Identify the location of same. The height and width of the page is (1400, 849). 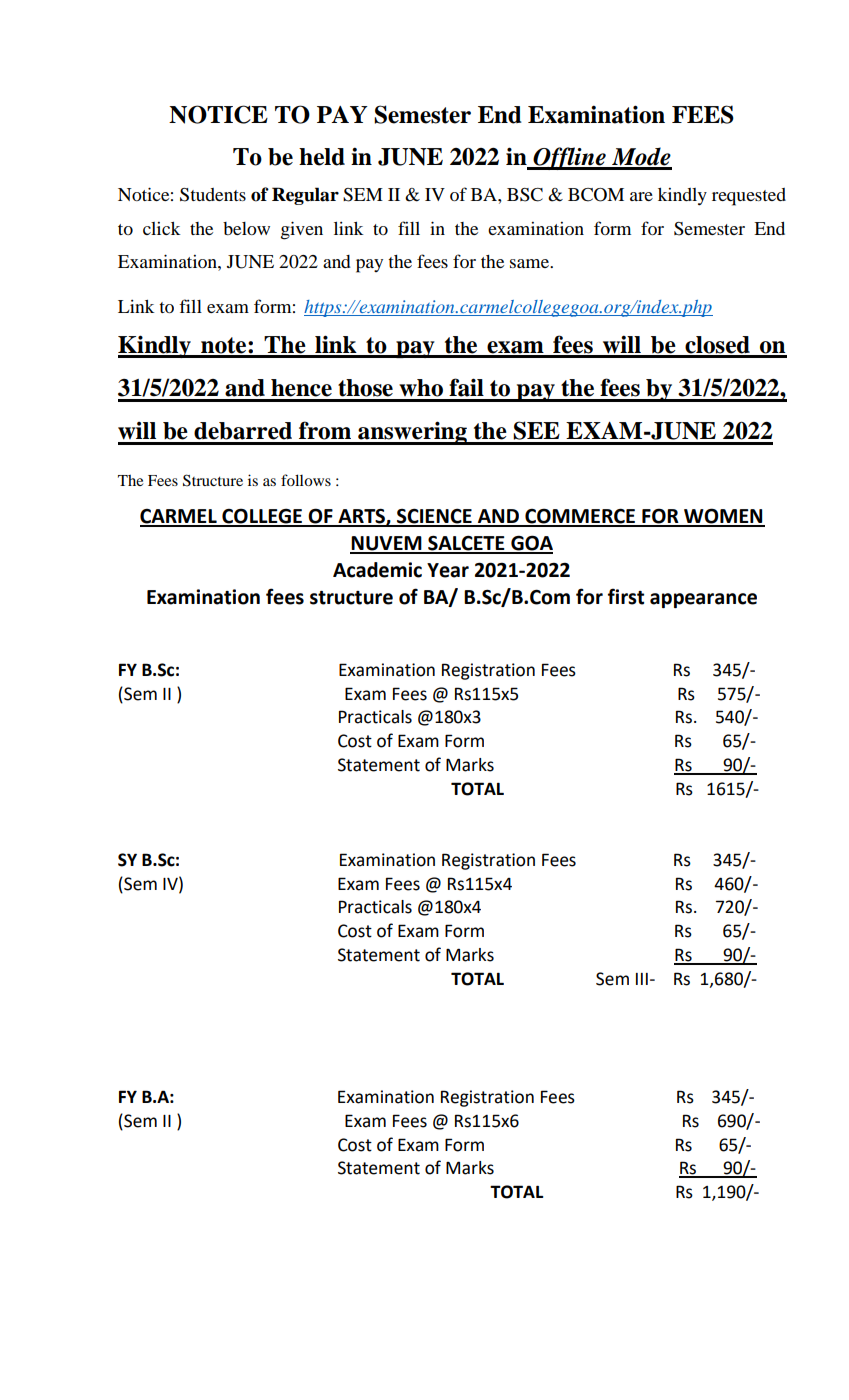
(530, 263).
